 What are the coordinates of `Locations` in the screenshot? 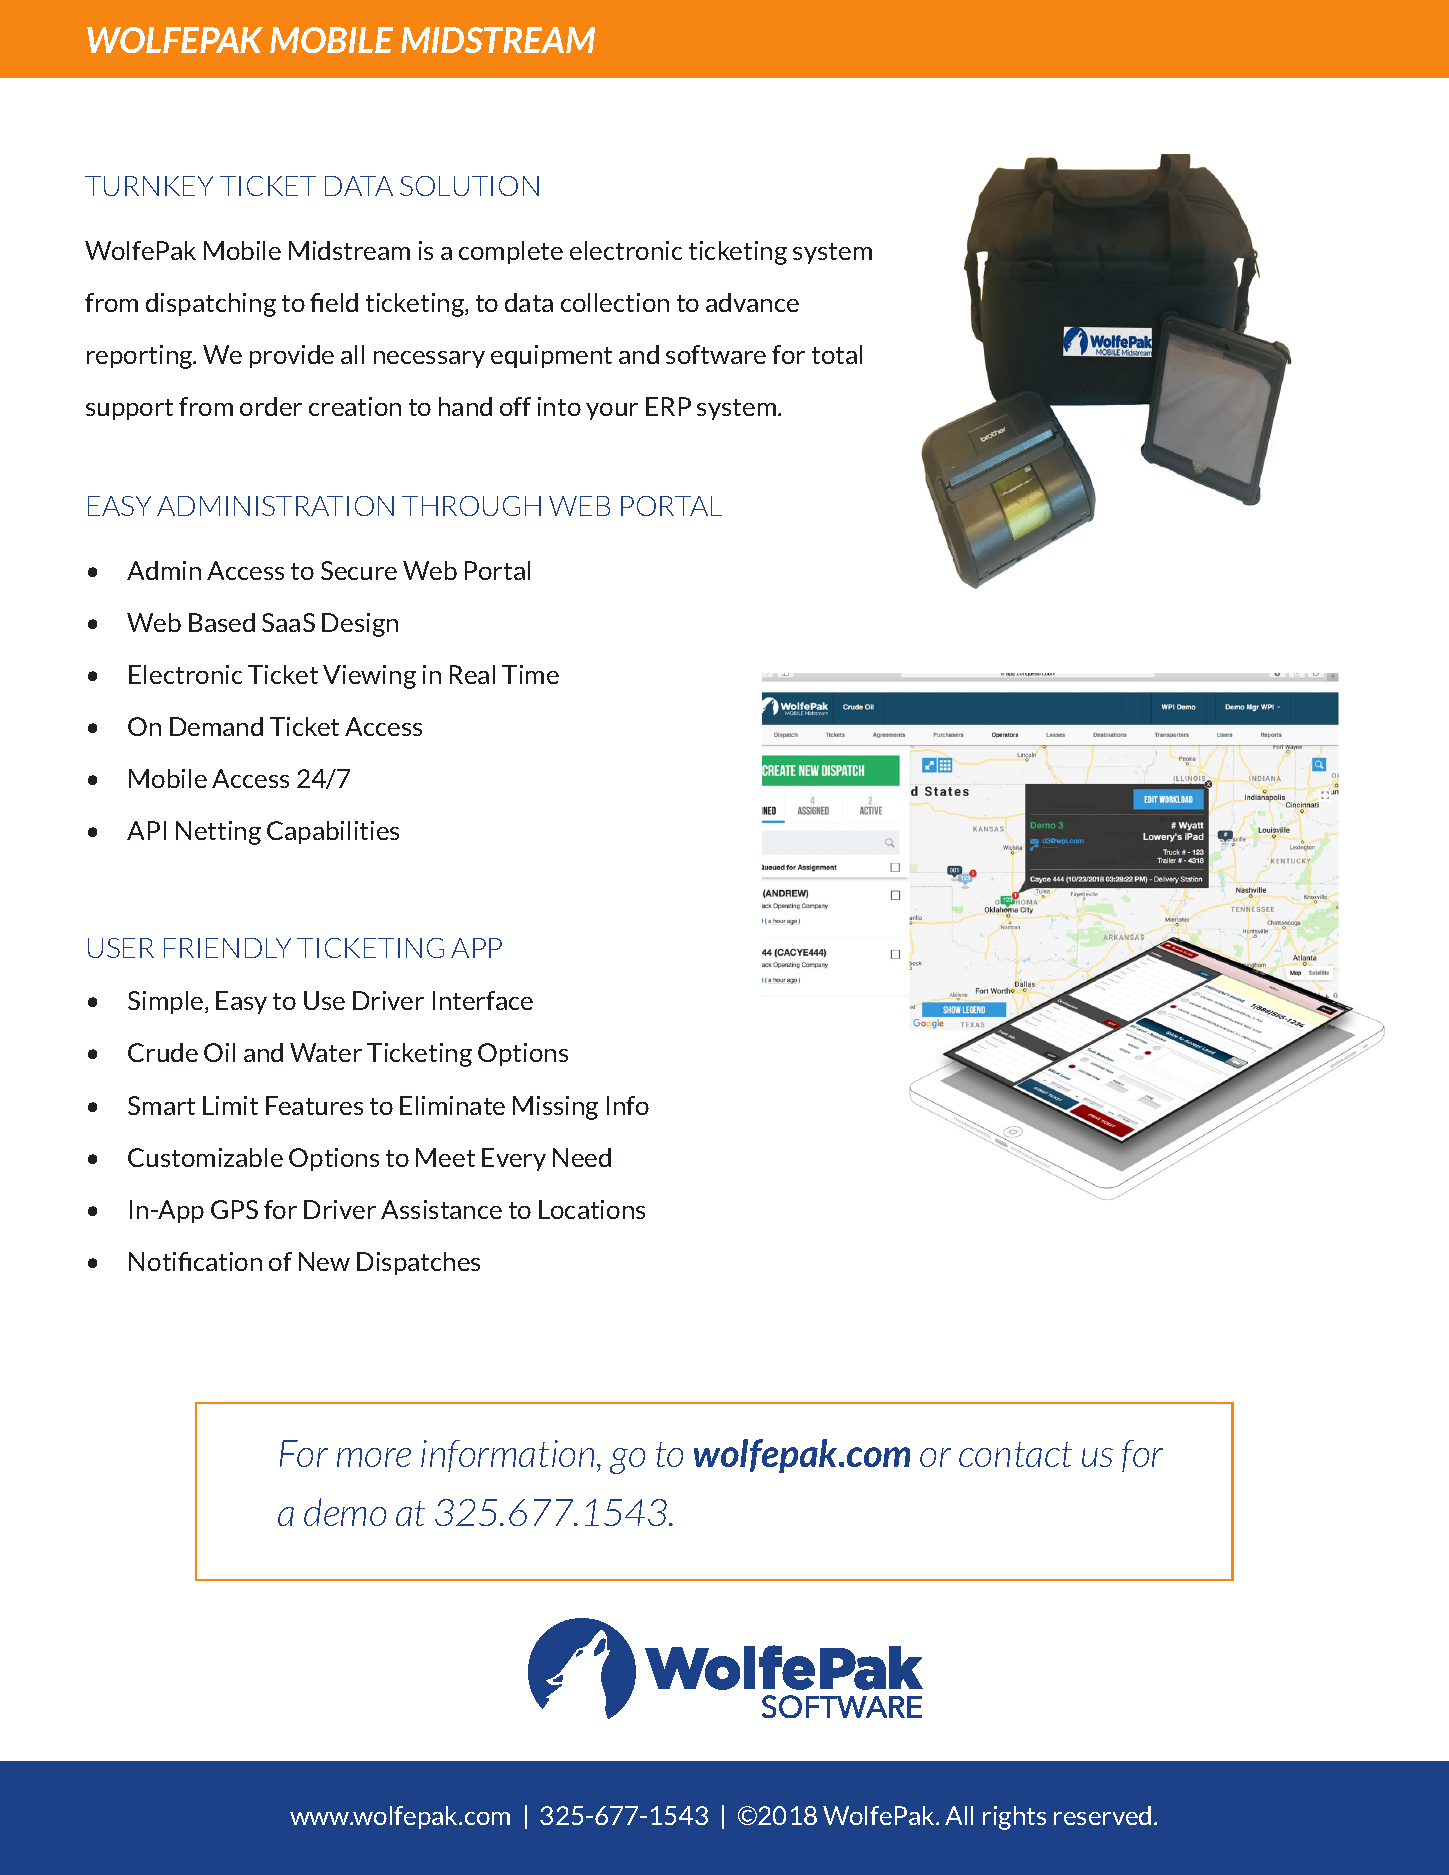 It's located at (592, 1209).
